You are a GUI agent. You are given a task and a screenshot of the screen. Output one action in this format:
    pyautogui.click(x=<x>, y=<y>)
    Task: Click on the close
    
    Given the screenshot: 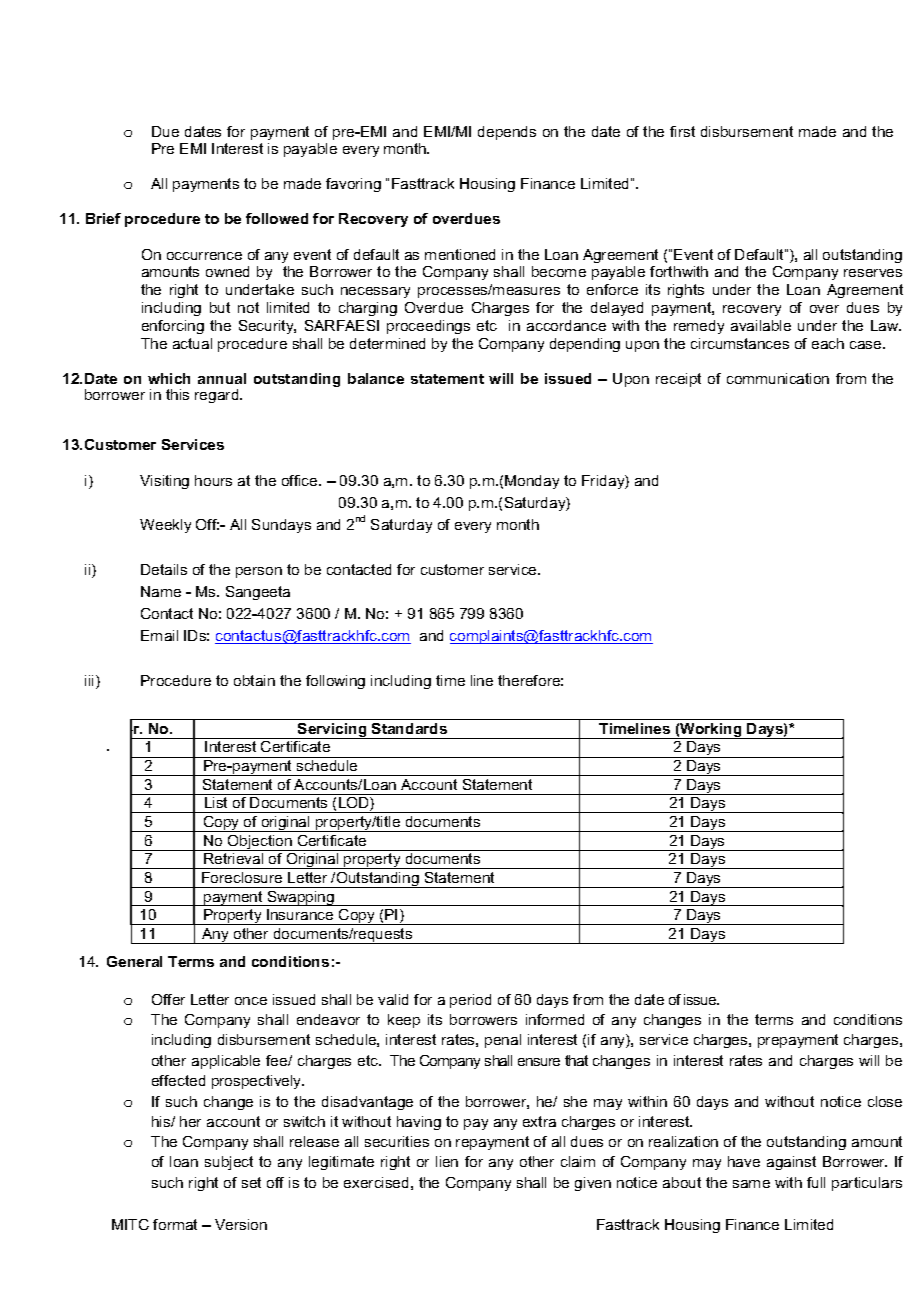 What is the action you would take?
    pyautogui.click(x=885, y=1101)
